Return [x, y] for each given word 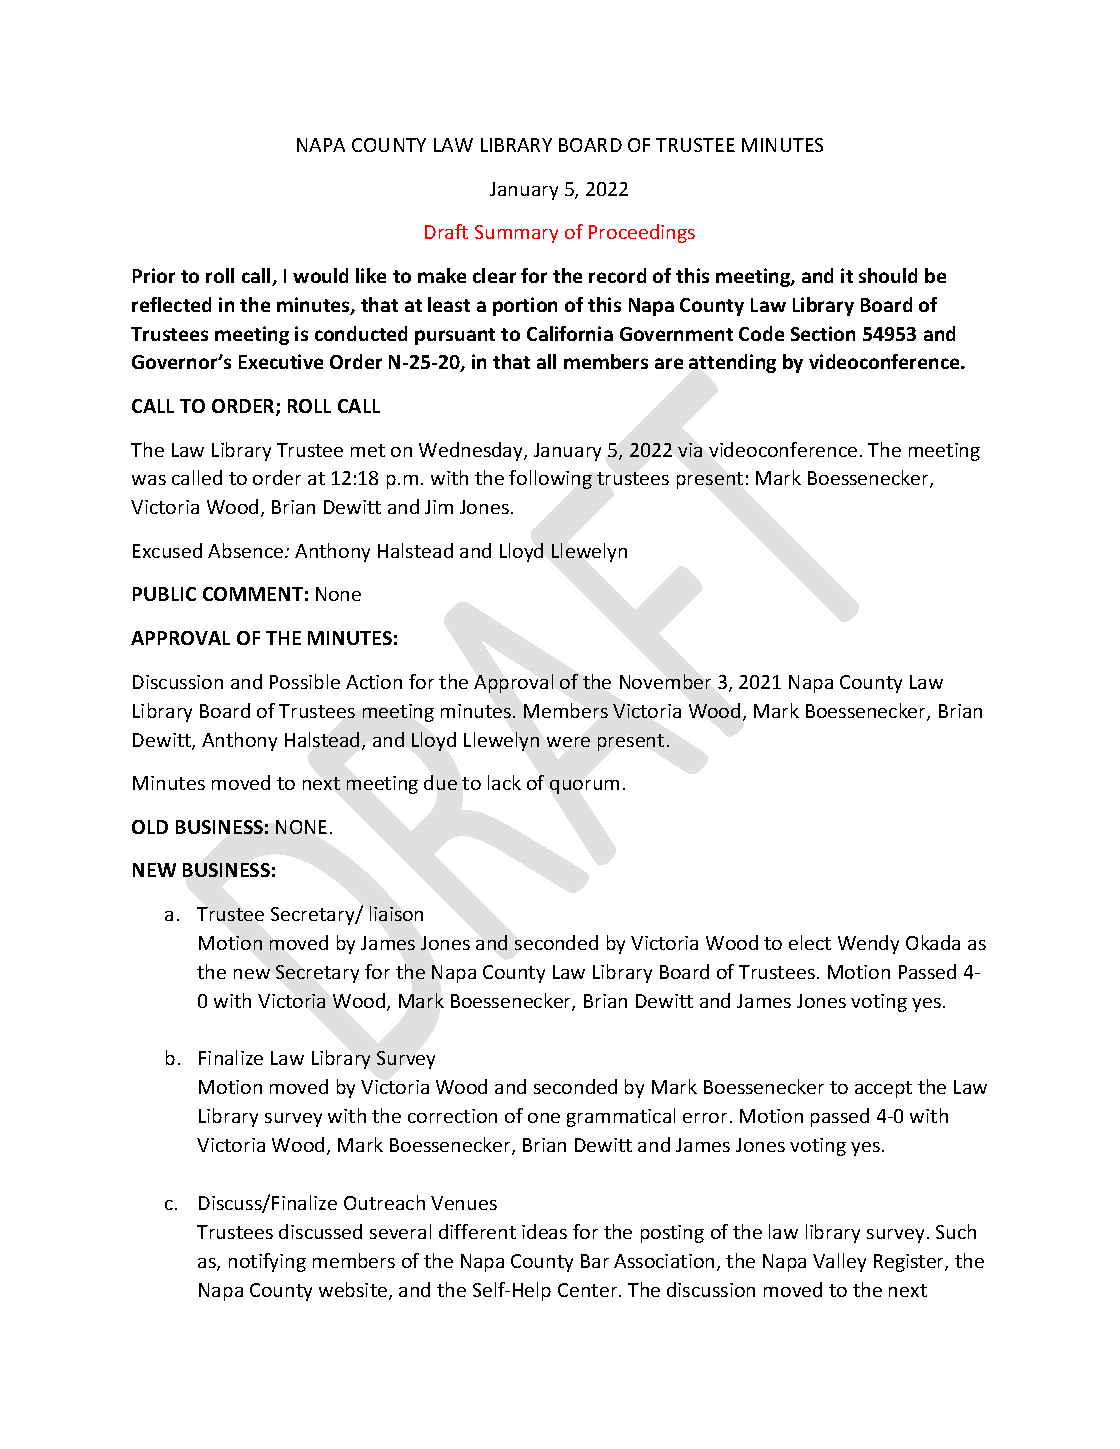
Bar [595, 1261]
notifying [267, 1262]
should [888, 275]
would [320, 275]
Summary [516, 234]
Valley [839, 1262]
